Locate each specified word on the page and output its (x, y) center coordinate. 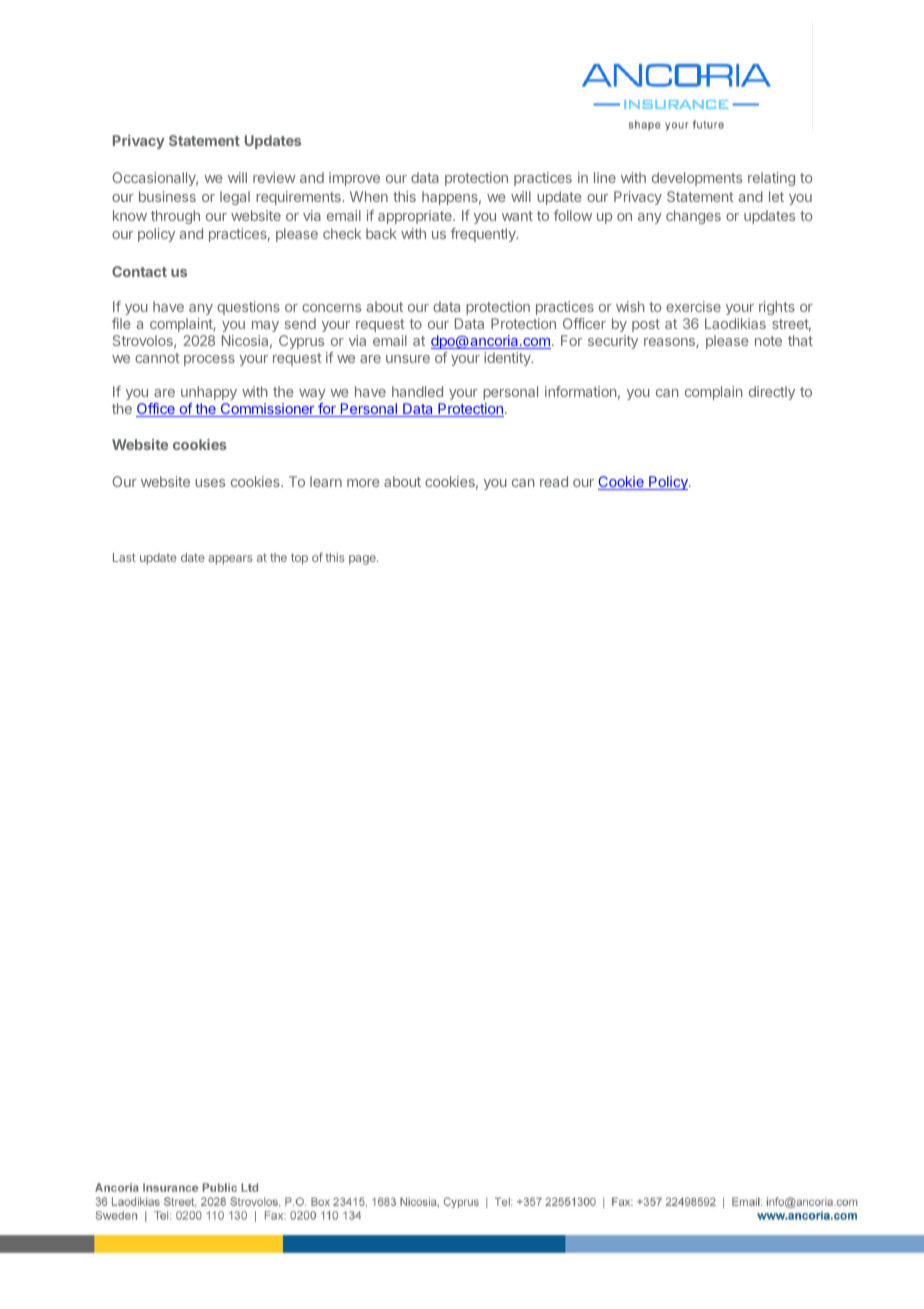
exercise (693, 306)
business (167, 196)
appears (230, 560)
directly (772, 393)
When (369, 196)
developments (697, 179)
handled (417, 391)
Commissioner (267, 410)
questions (248, 308)
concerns (331, 308)
